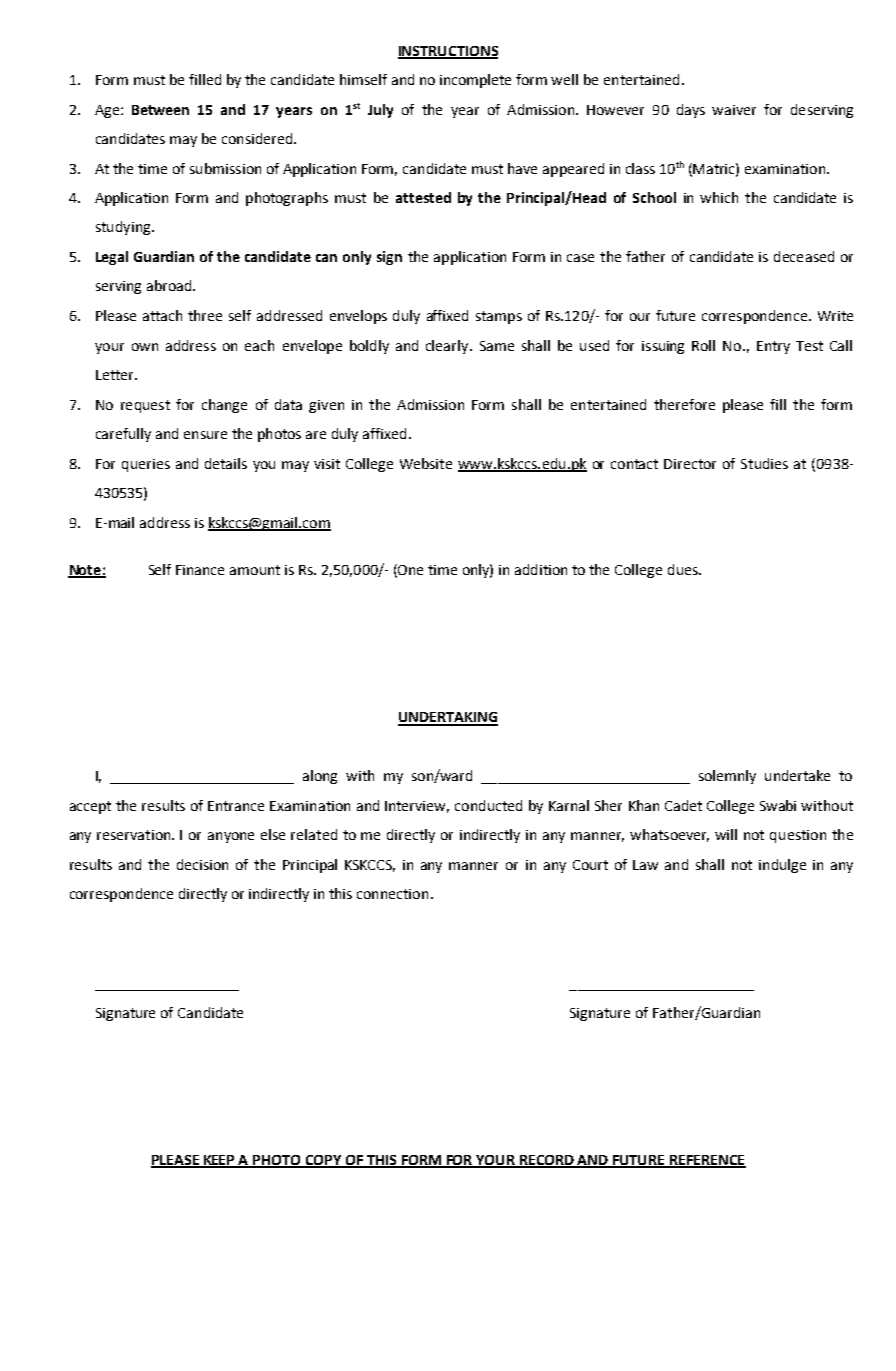 This screenshot has height=1371, width=896. I want to click on RECORD, so click(547, 1161).
